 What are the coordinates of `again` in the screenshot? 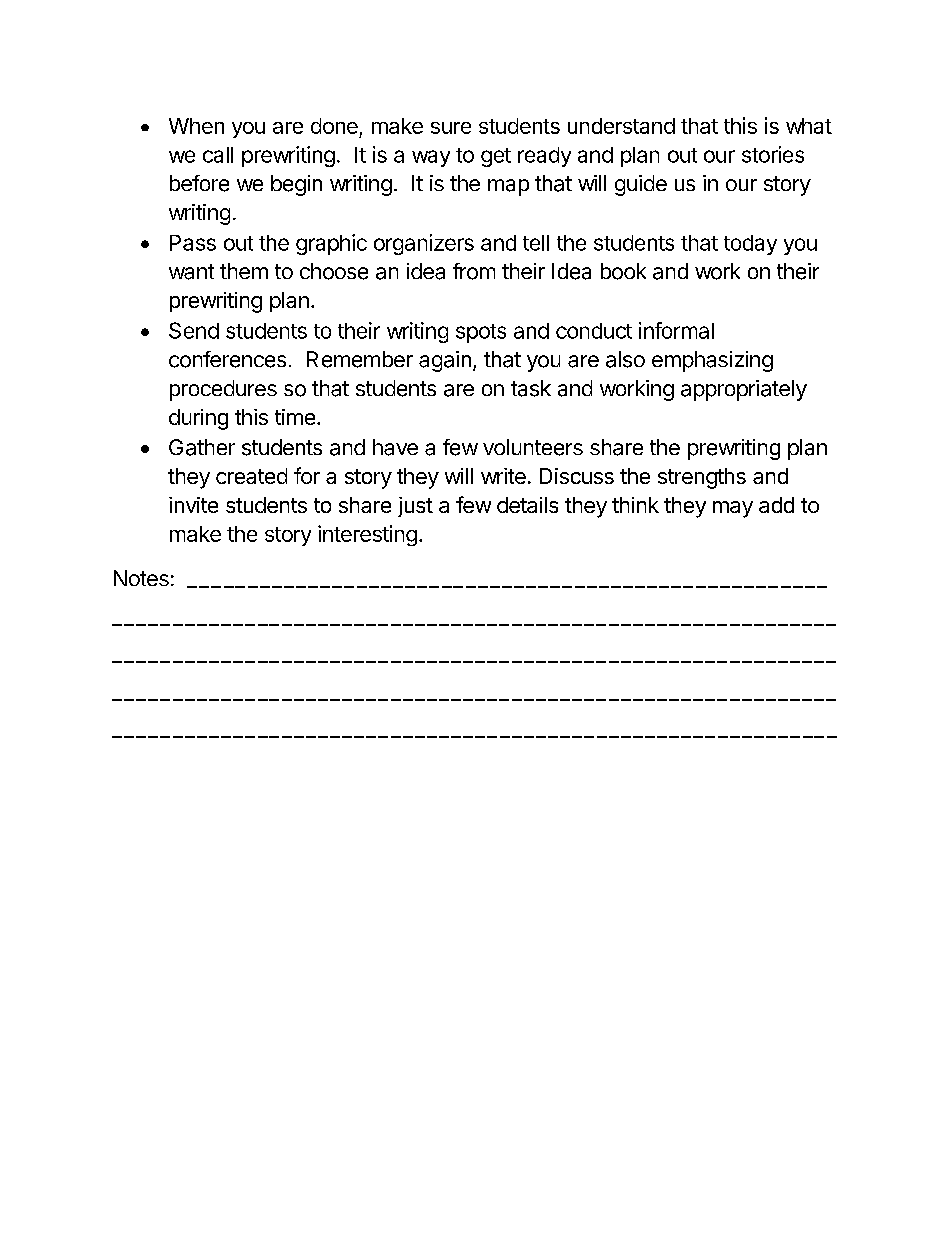 It's located at (445, 361).
